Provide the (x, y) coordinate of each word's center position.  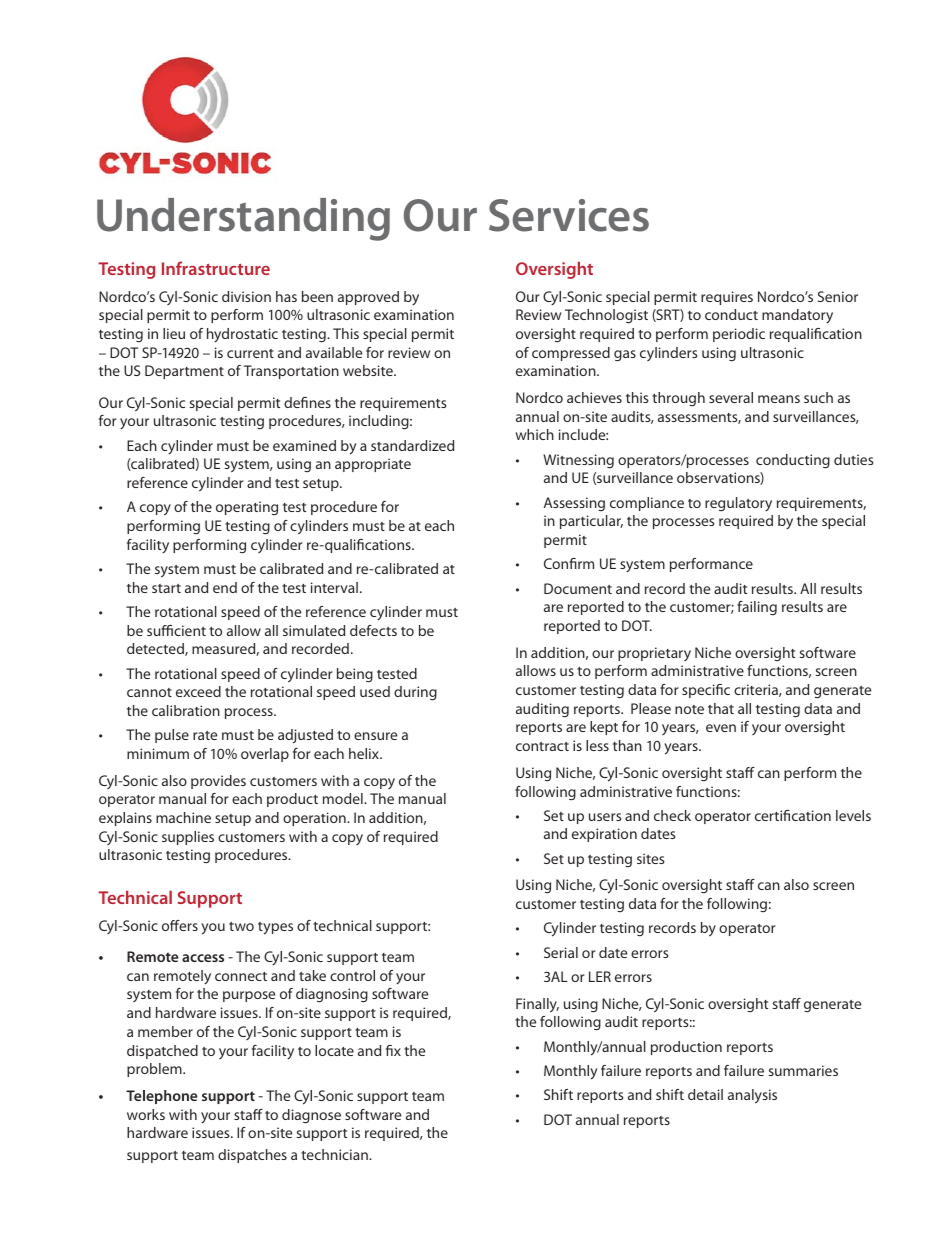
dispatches (252, 1156)
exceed (198, 691)
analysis (752, 1096)
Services (569, 215)
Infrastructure (216, 268)
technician (335, 1154)
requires (727, 298)
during (415, 693)
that (721, 708)
